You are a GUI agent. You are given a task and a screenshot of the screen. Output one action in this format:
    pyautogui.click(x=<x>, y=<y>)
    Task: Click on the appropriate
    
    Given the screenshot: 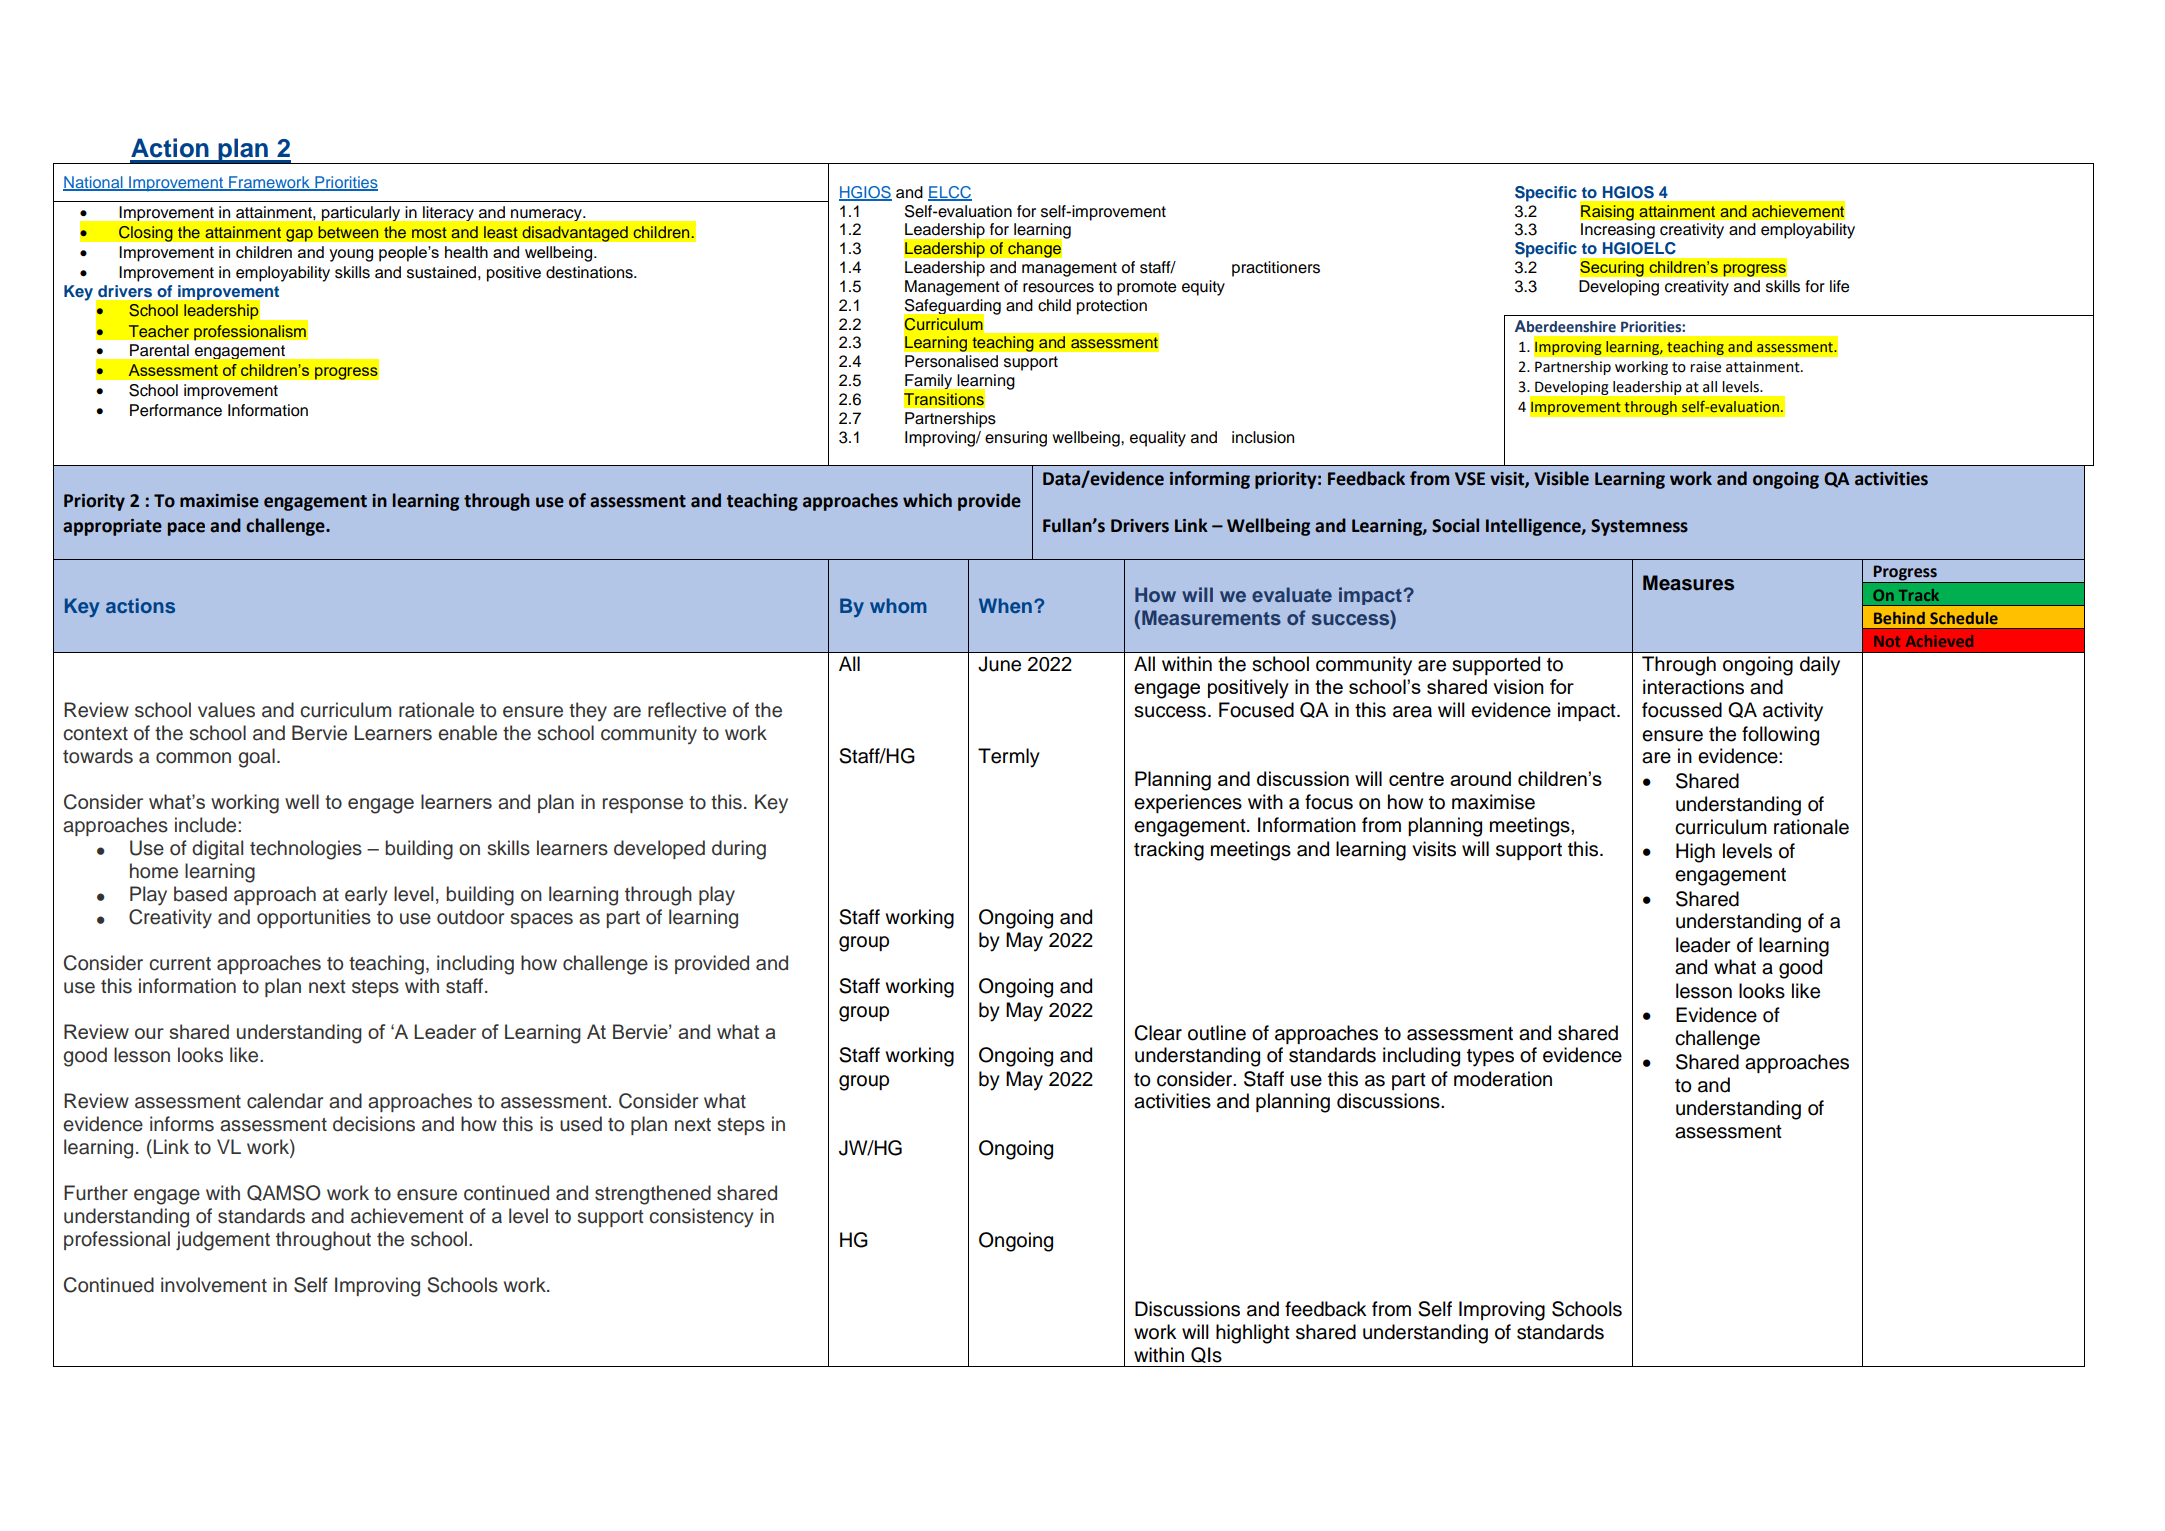 What is the action you would take?
    pyautogui.click(x=112, y=527)
